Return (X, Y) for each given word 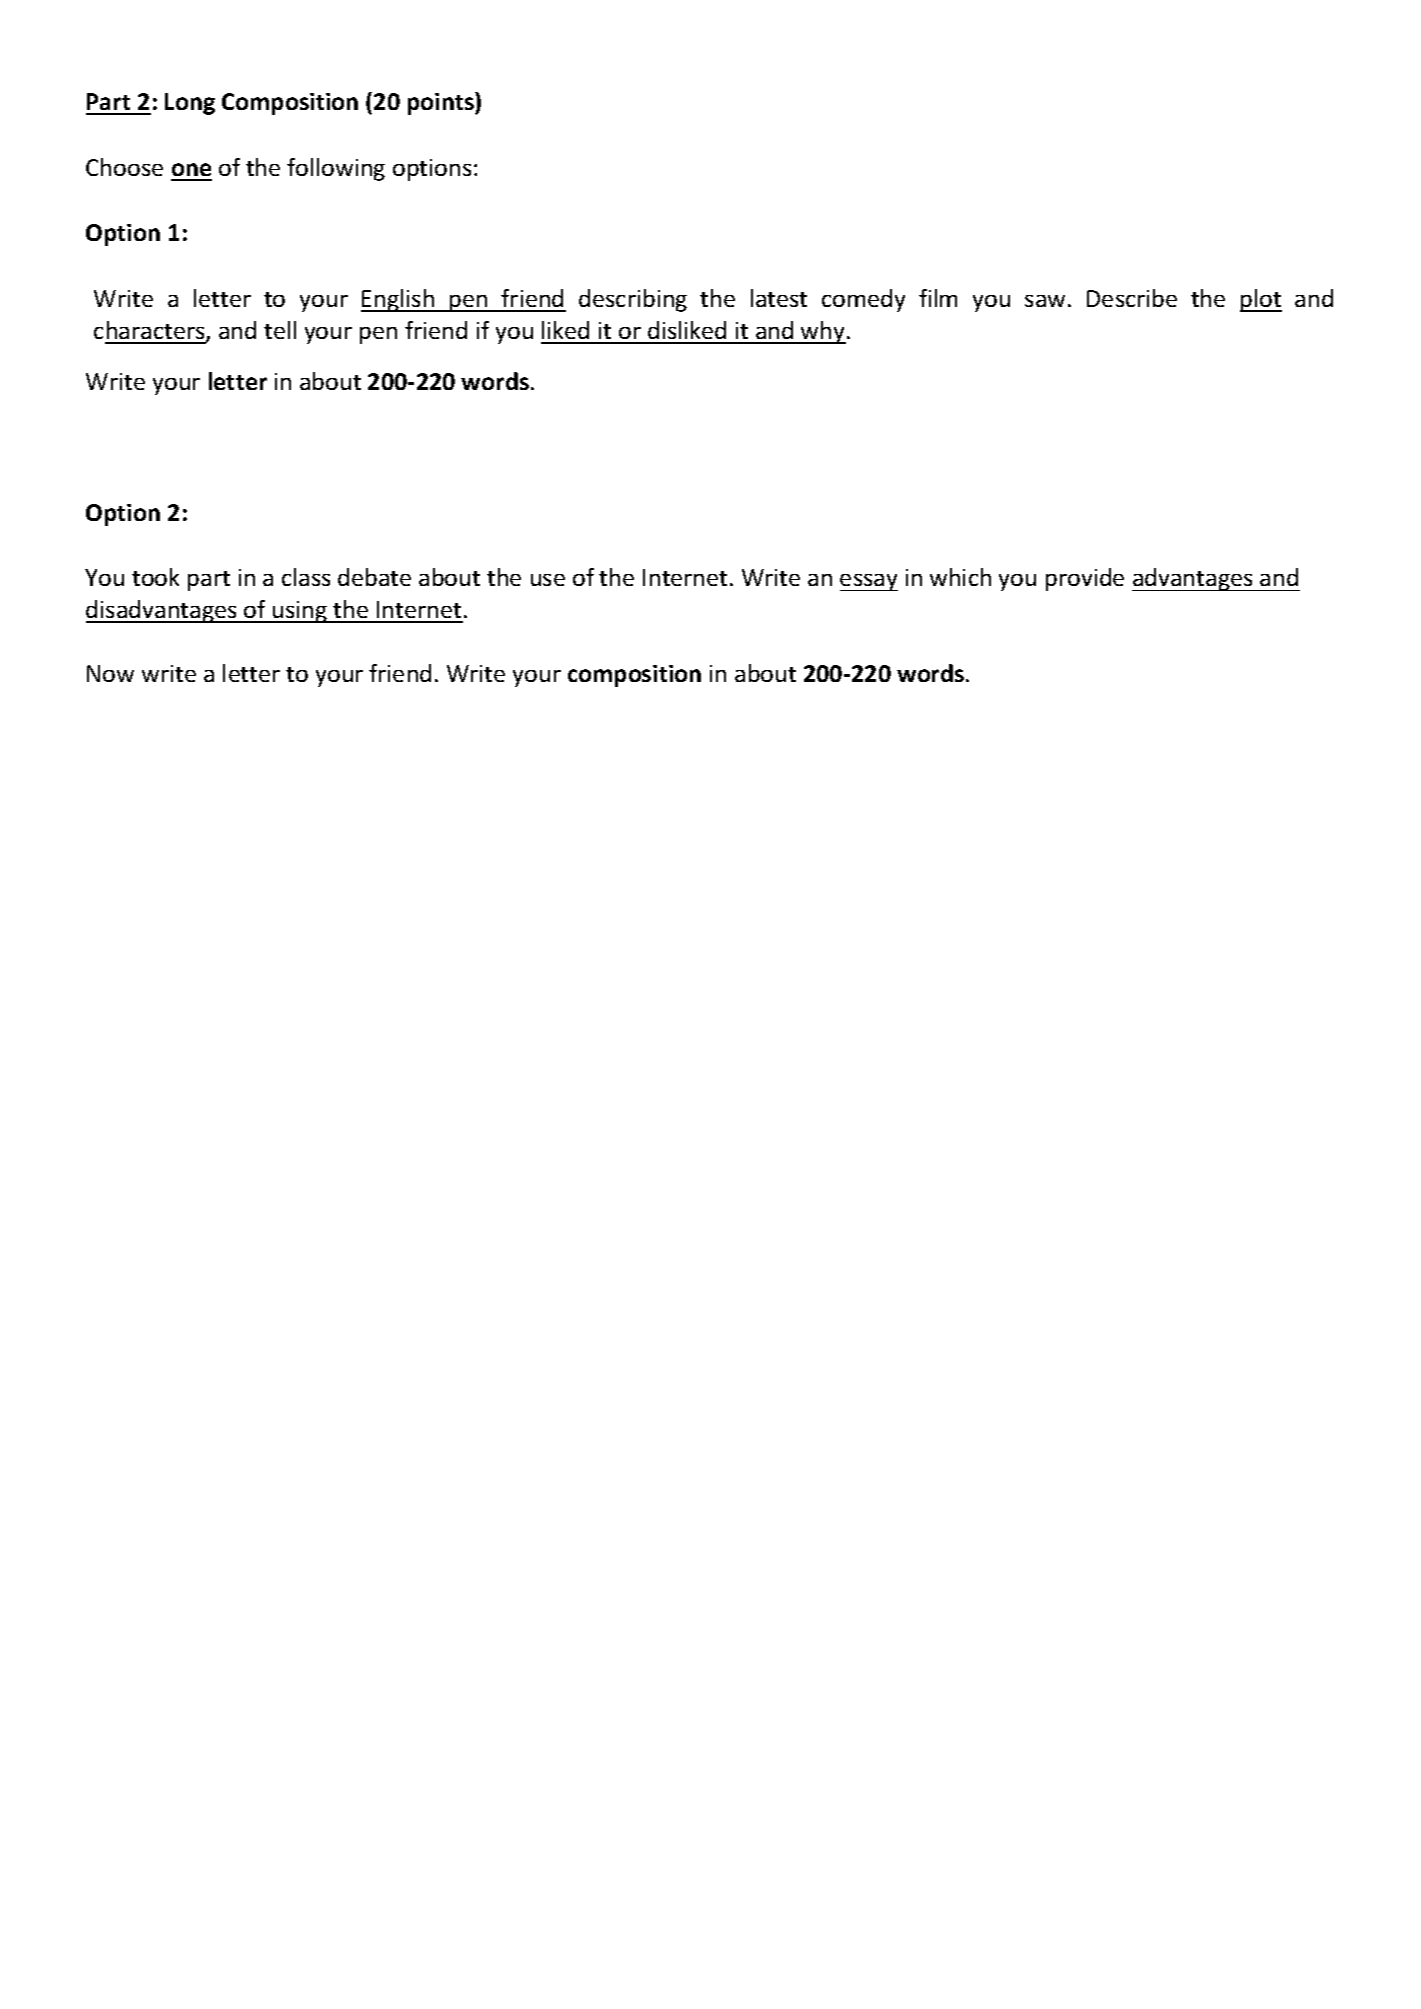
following (336, 169)
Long (190, 104)
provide (1085, 579)
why (823, 332)
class (306, 577)
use (548, 580)
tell (280, 330)
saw (1045, 301)
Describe (1132, 298)
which (960, 577)
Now (110, 673)
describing (633, 300)
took (155, 577)
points (442, 103)
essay (869, 582)
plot (1261, 300)
